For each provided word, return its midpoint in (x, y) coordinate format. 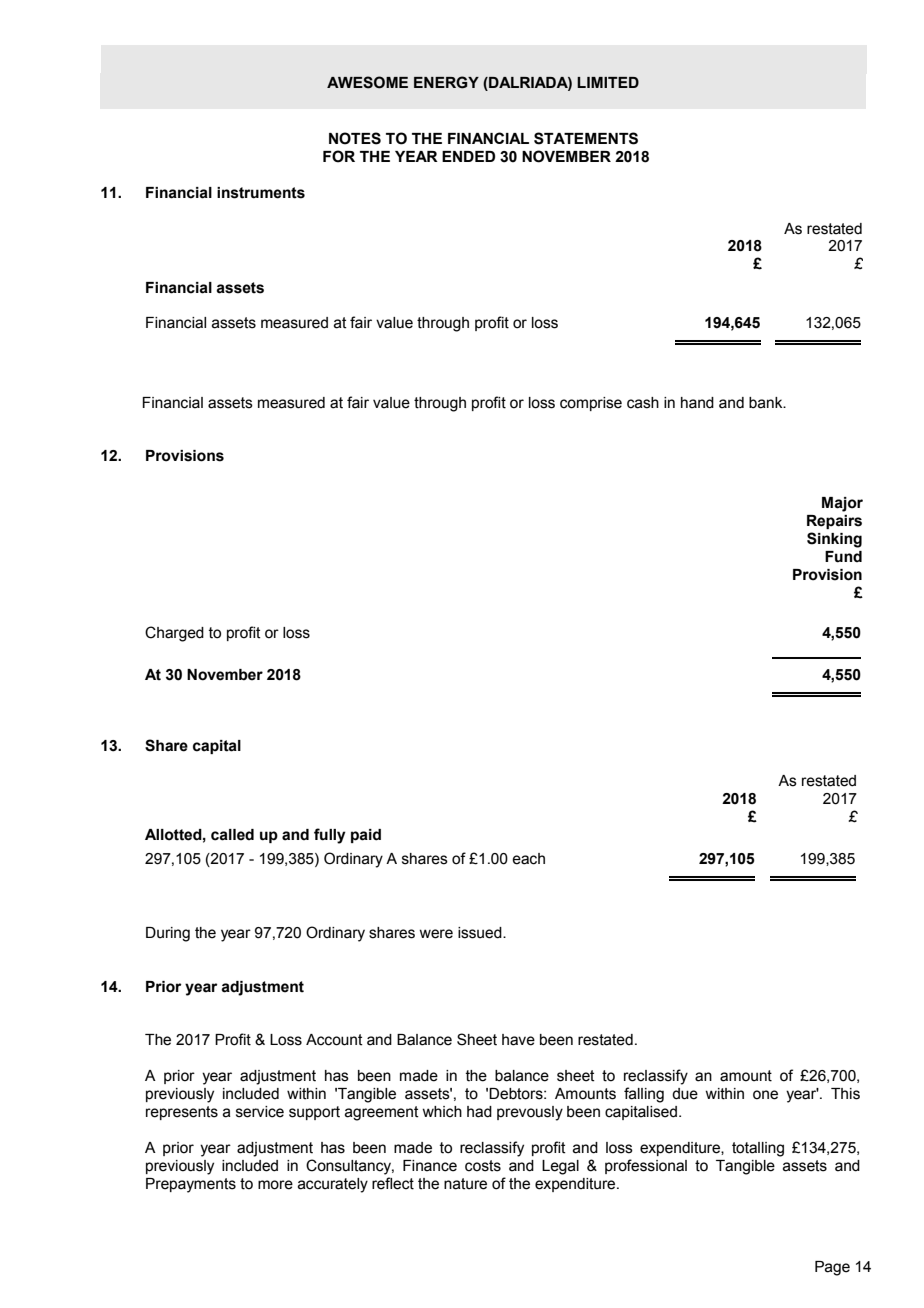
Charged (174, 634)
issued (481, 933)
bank (767, 403)
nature (465, 1184)
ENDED (468, 156)
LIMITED (608, 82)
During (168, 934)
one (765, 1095)
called (232, 835)
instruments (261, 193)
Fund (843, 557)
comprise (591, 404)
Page (832, 1268)
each (528, 859)
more (275, 1185)
